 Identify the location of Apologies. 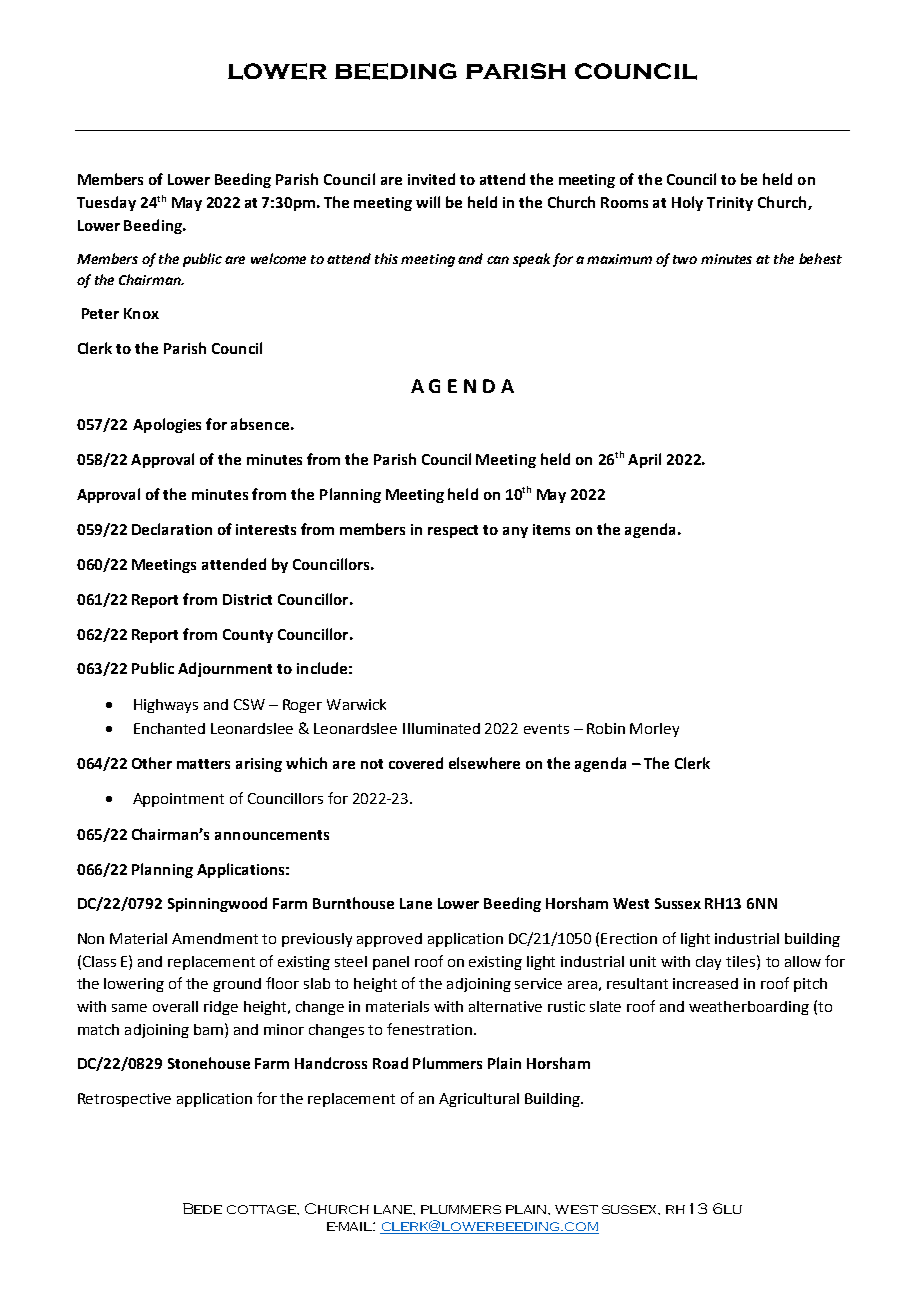
(167, 425).
